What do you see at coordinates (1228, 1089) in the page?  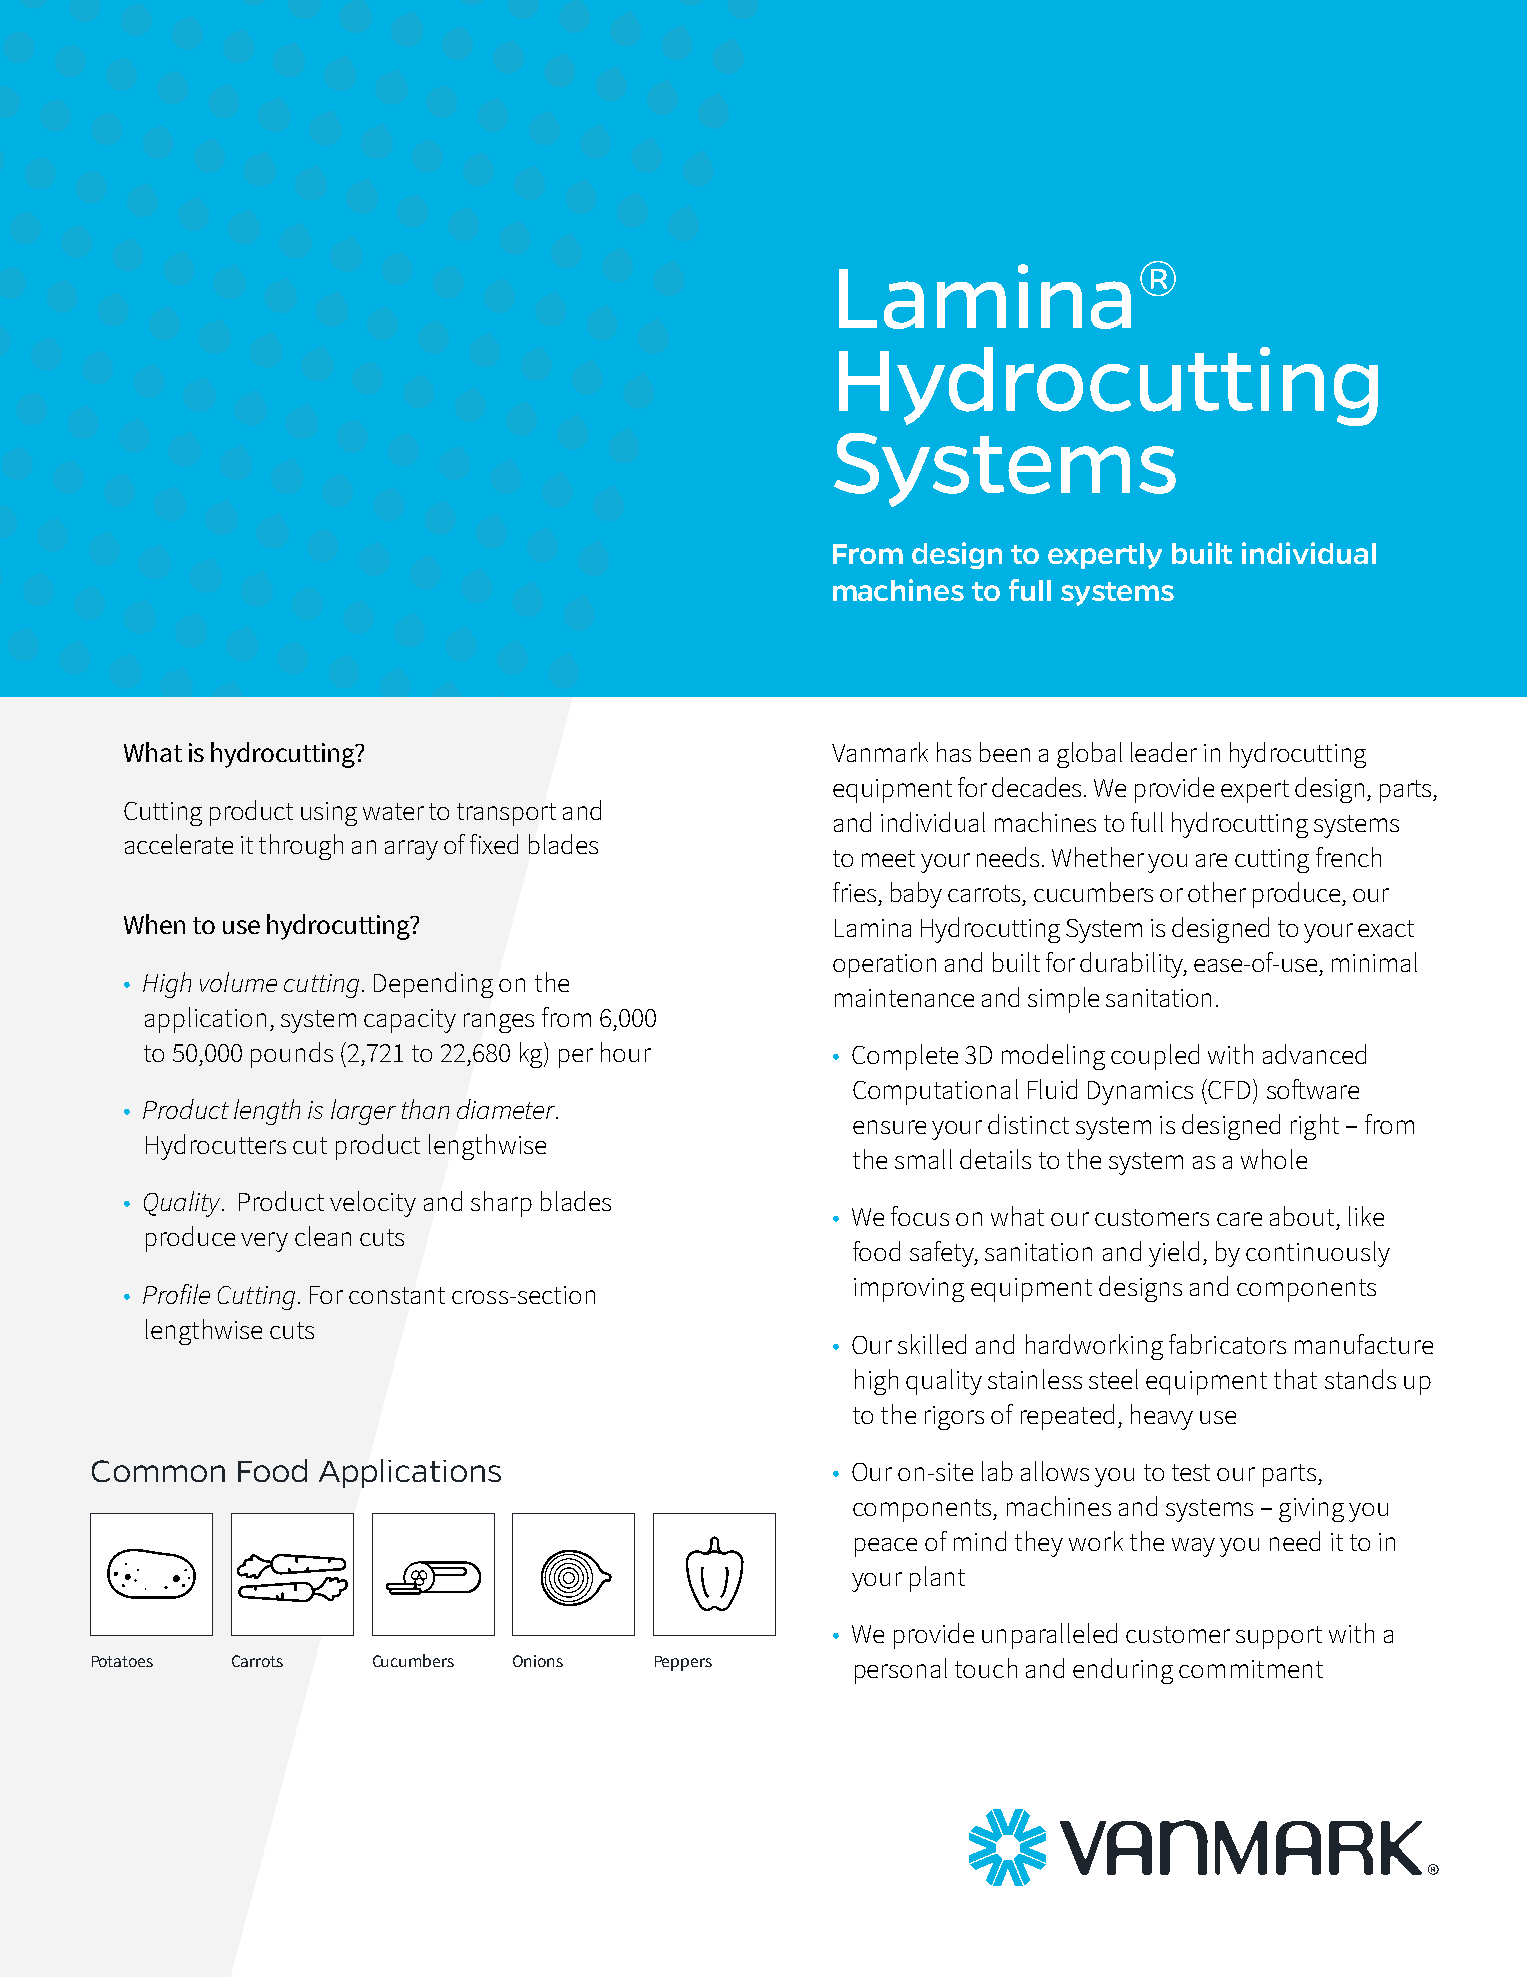 I see `CFD` at bounding box center [1228, 1089].
